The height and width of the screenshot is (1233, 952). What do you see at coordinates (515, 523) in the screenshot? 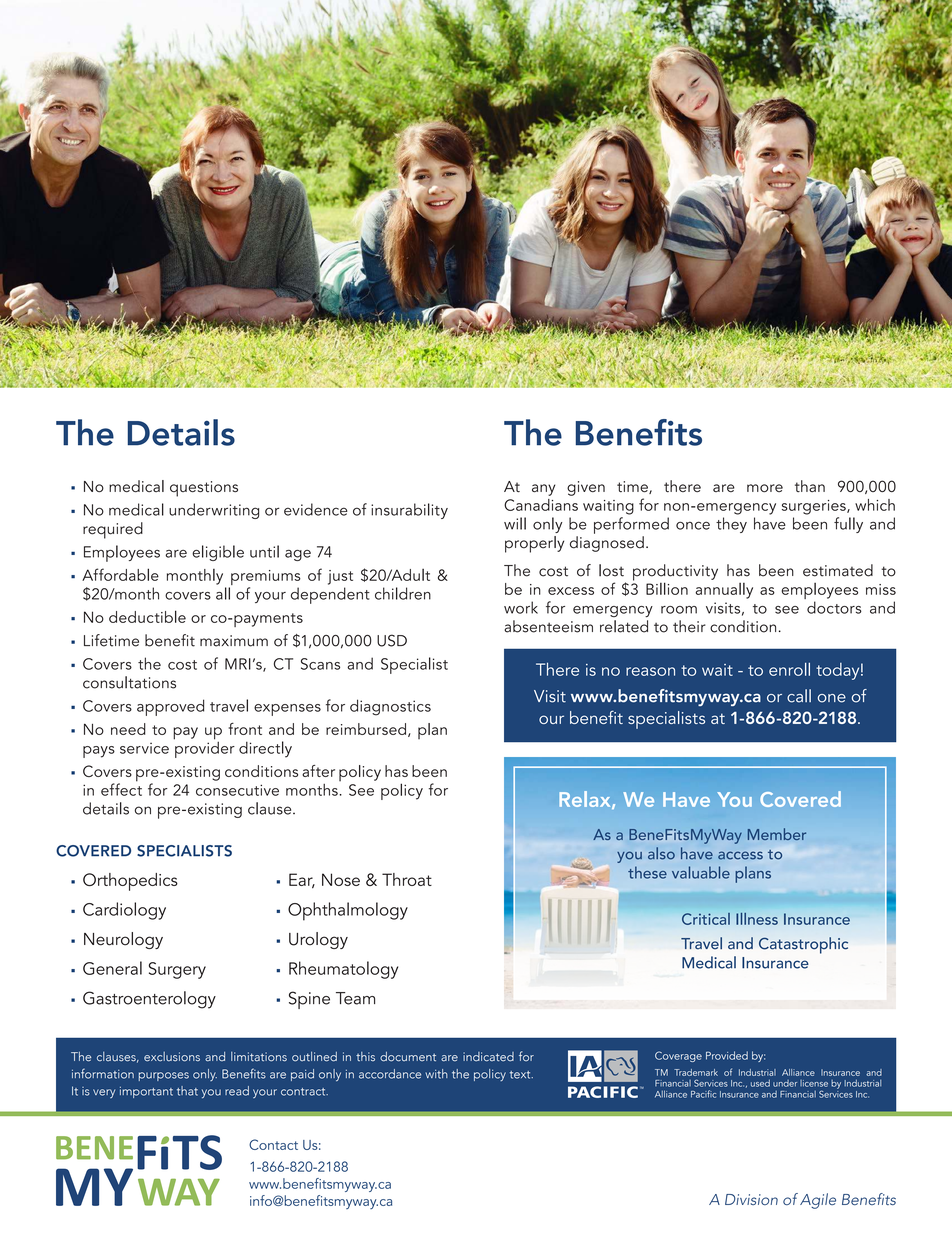
I see `will` at bounding box center [515, 523].
